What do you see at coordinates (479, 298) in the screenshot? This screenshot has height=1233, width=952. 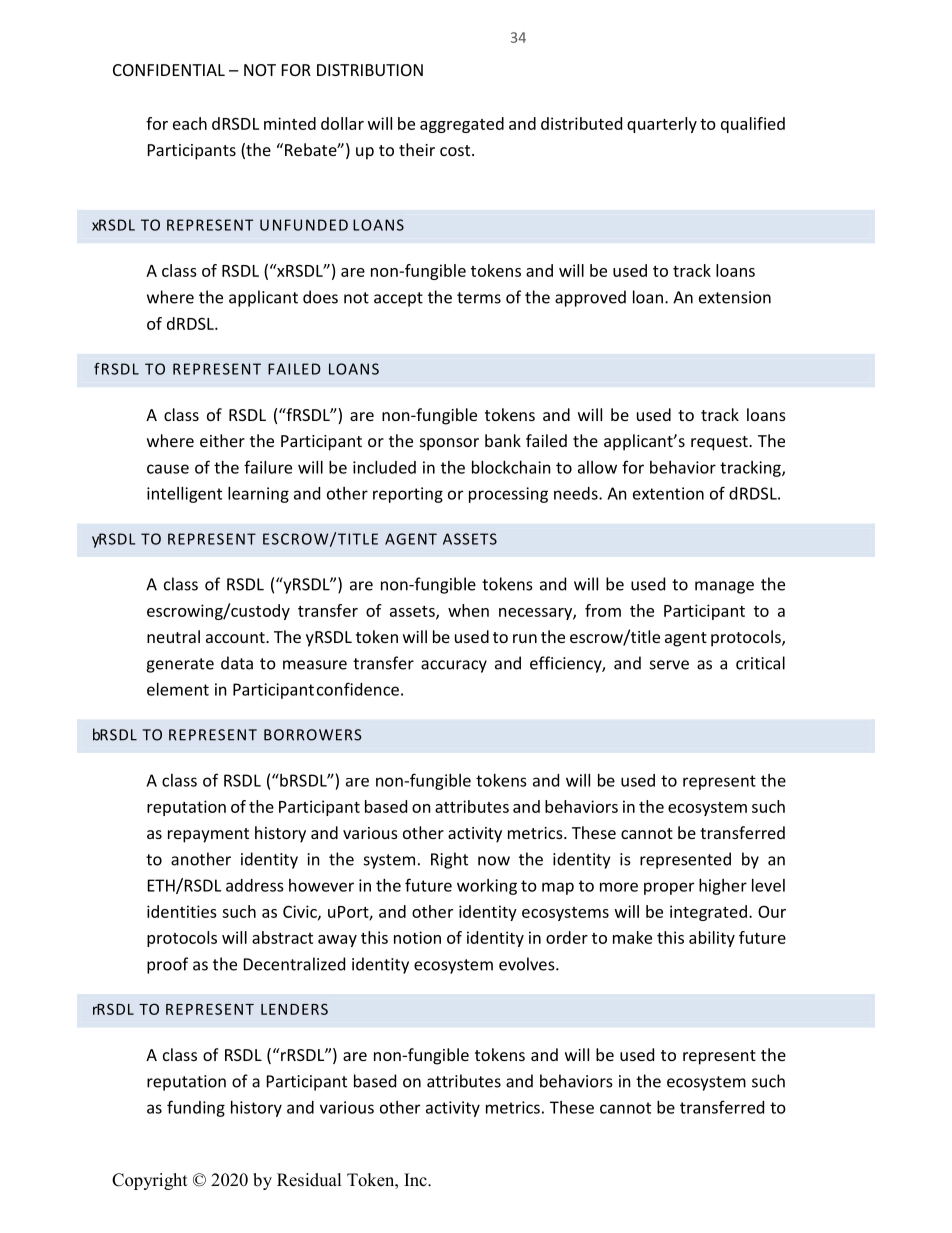 I see `terms` at bounding box center [479, 298].
